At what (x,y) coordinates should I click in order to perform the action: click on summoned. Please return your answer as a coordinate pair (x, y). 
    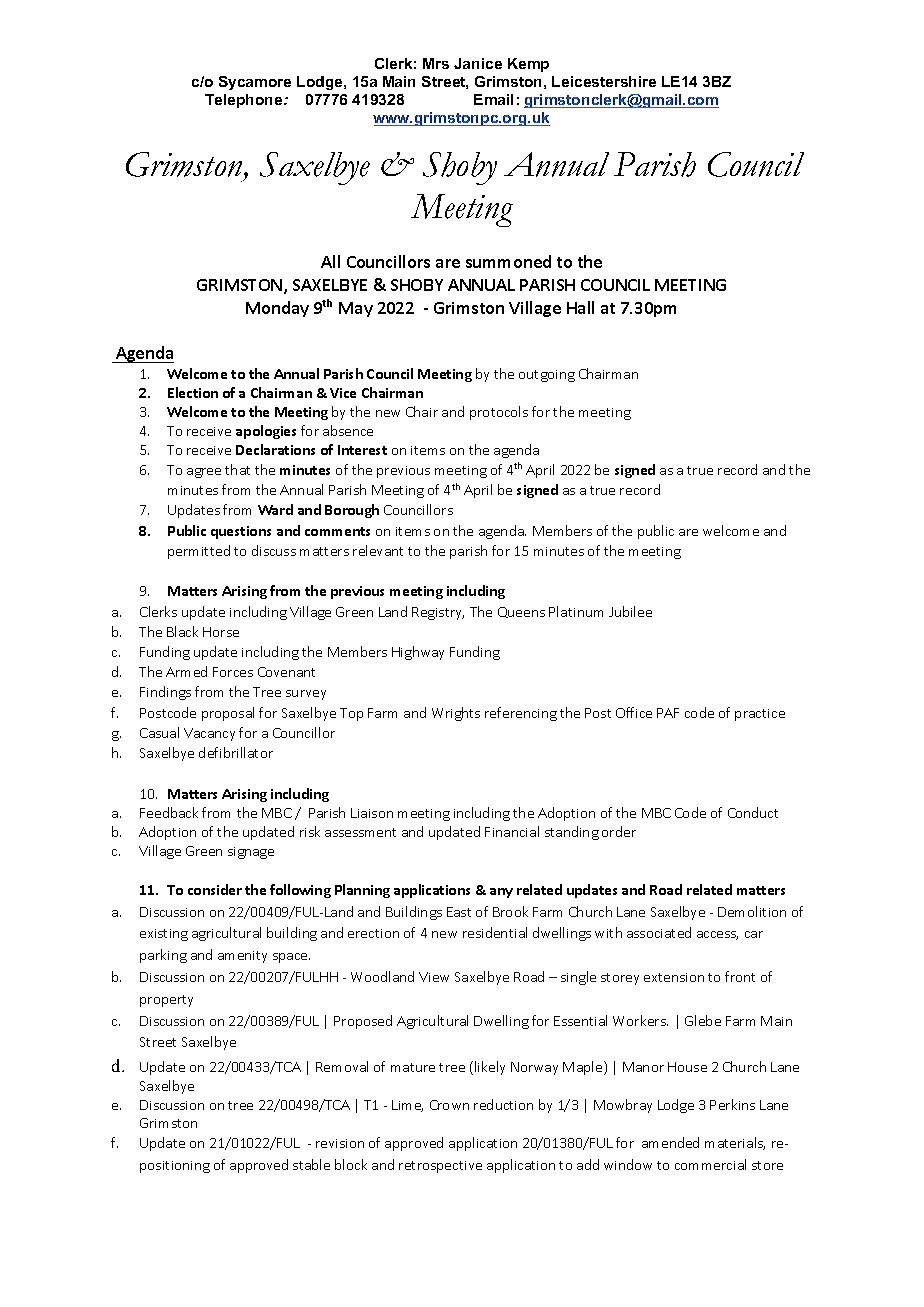
    Looking at the image, I should click on (508, 261).
